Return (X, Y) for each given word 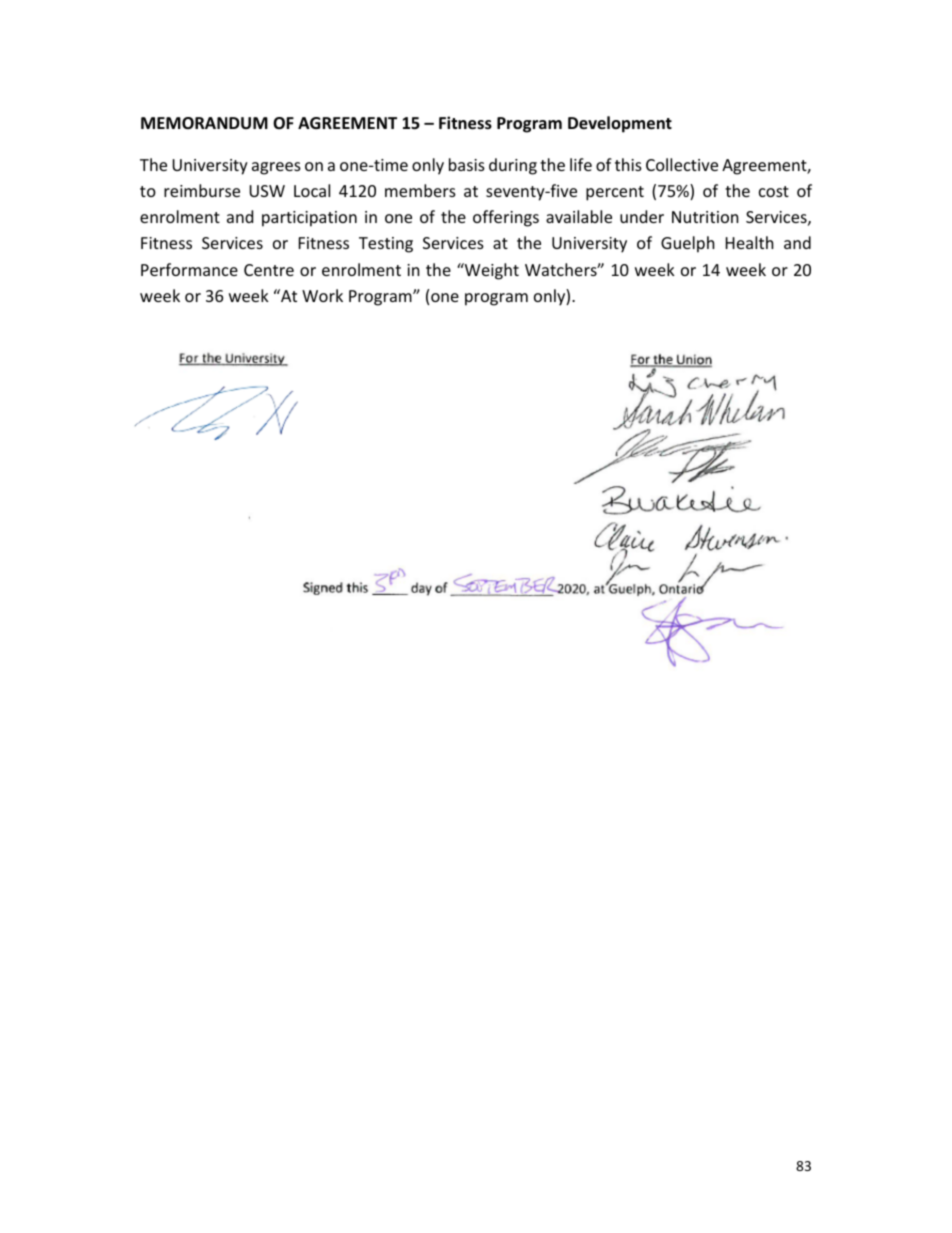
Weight (491, 271)
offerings (506, 218)
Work (322, 295)
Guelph (688, 244)
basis (467, 164)
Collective (682, 164)
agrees (276, 168)
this (628, 164)
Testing (386, 245)
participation (309, 219)
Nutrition (705, 217)
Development (620, 124)
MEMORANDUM (204, 123)
